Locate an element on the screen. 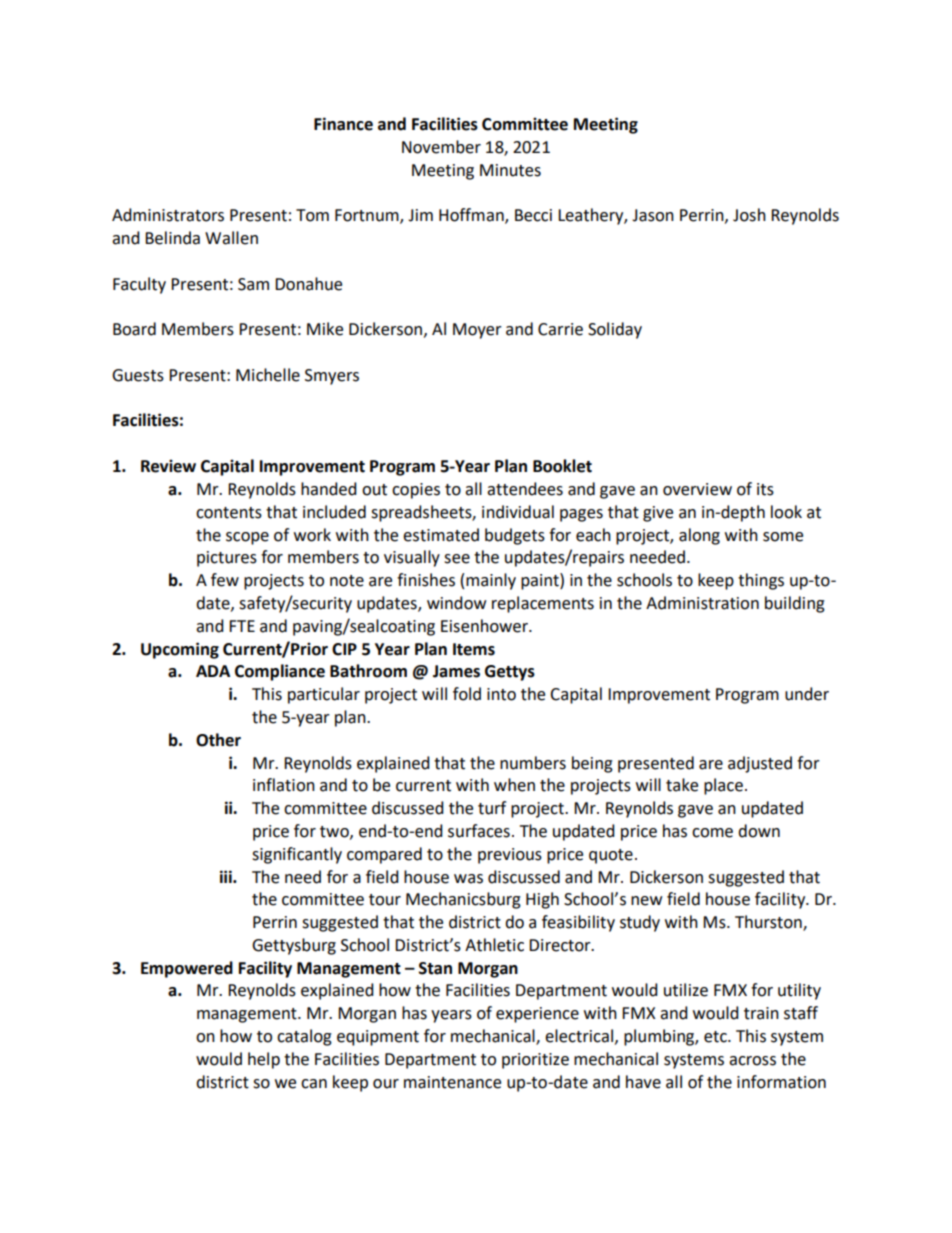  help is located at coordinates (264, 1060).
